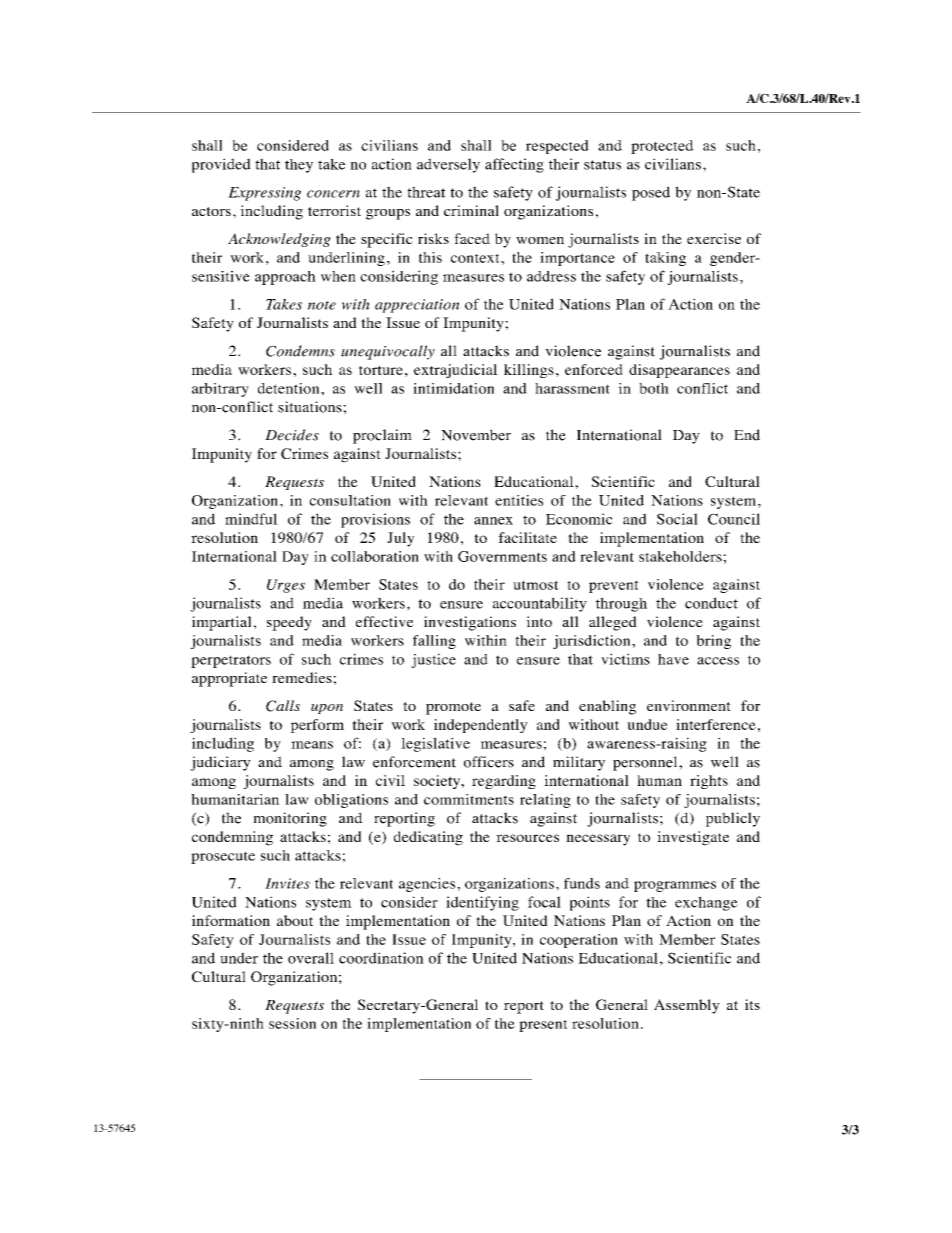  What do you see at coordinates (689, 705) in the image?
I see `environment` at bounding box center [689, 705].
